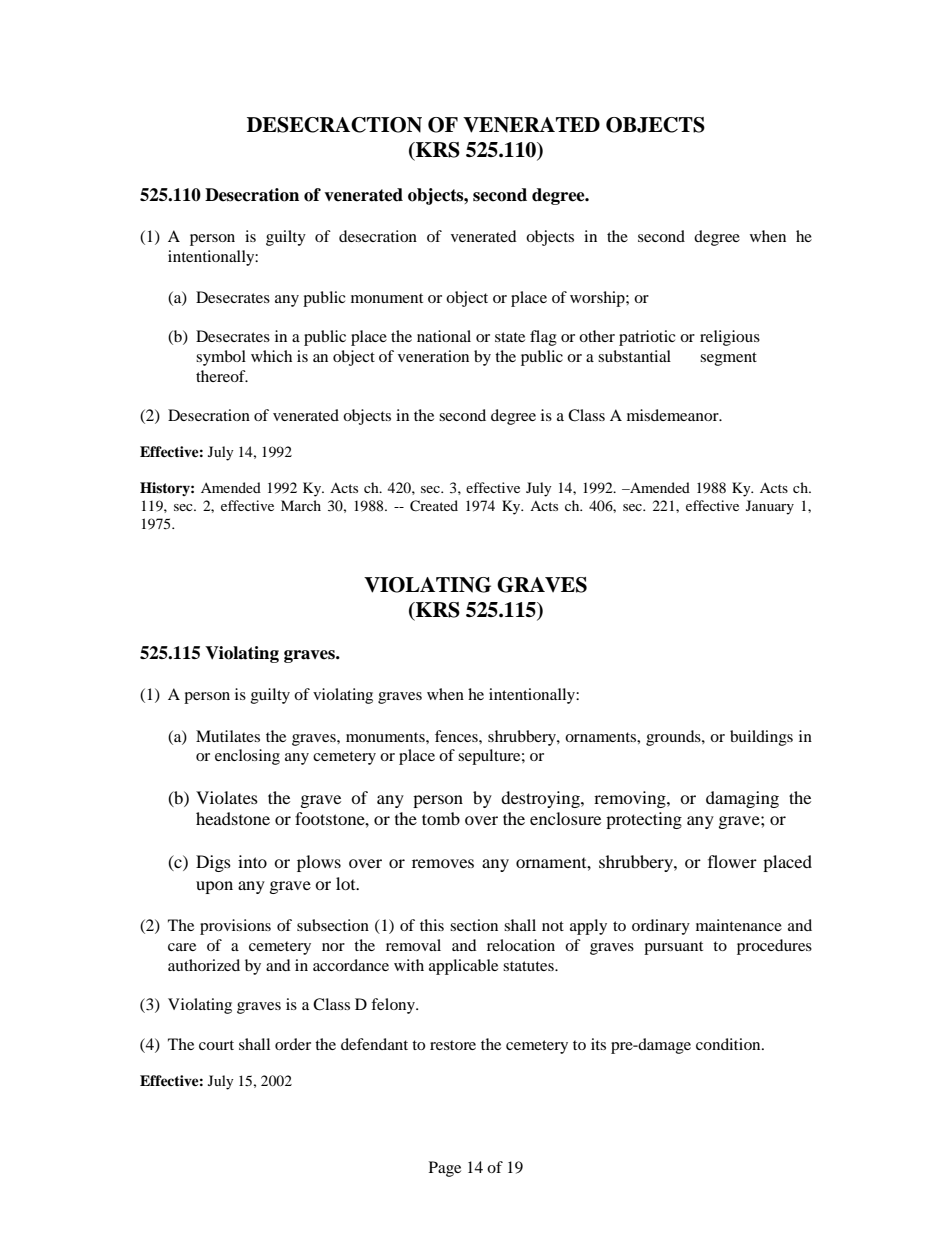  I want to click on condition, so click(729, 1044).
